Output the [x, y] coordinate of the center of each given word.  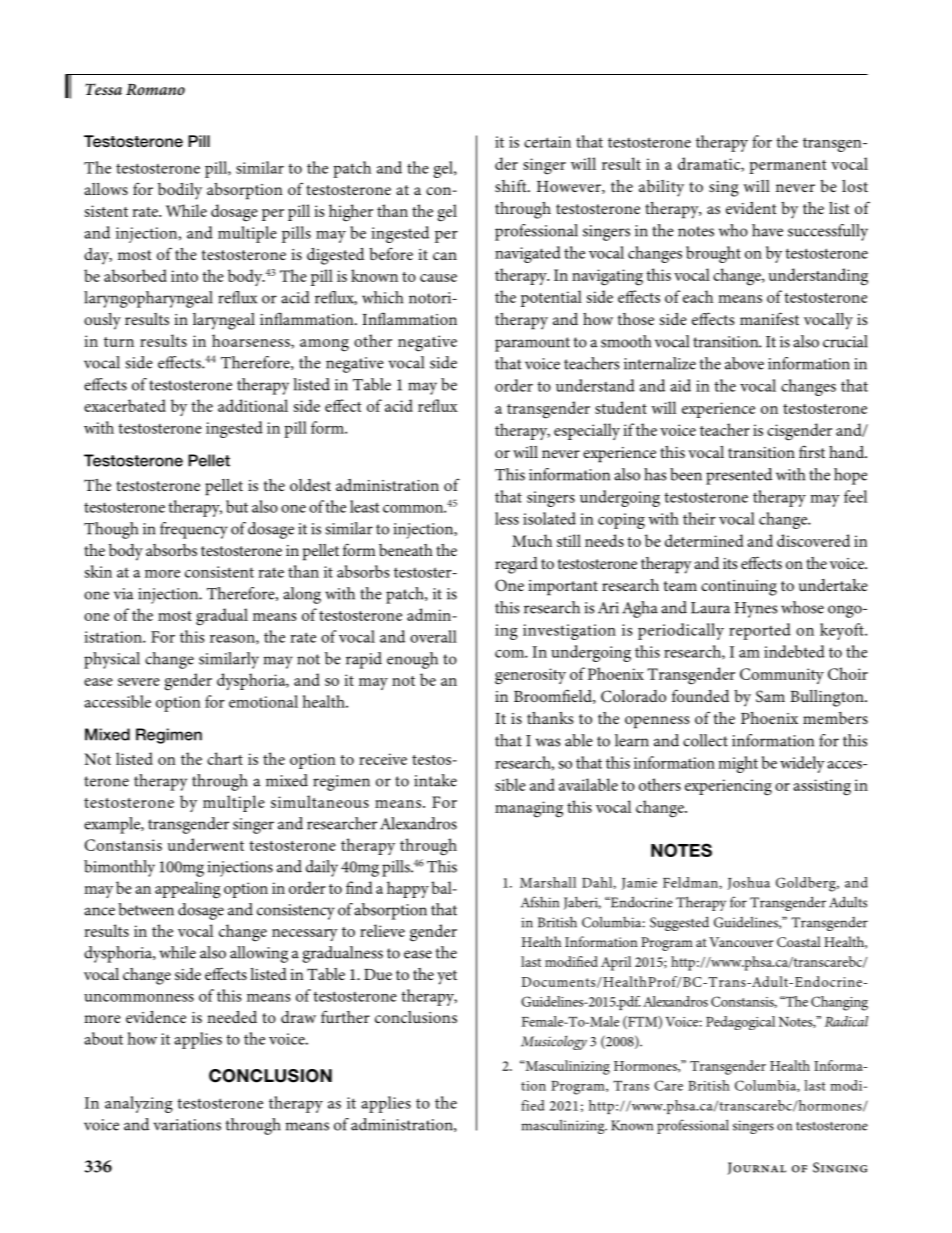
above [744, 363]
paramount [532, 344]
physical [112, 660]
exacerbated [125, 405]
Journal [757, 1168]
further [345, 1016]
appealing [188, 890]
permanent [787, 167]
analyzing [139, 1104]
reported [760, 631]
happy [408, 889]
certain [547, 142]
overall [433, 636]
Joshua [749, 883]
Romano [155, 89]
